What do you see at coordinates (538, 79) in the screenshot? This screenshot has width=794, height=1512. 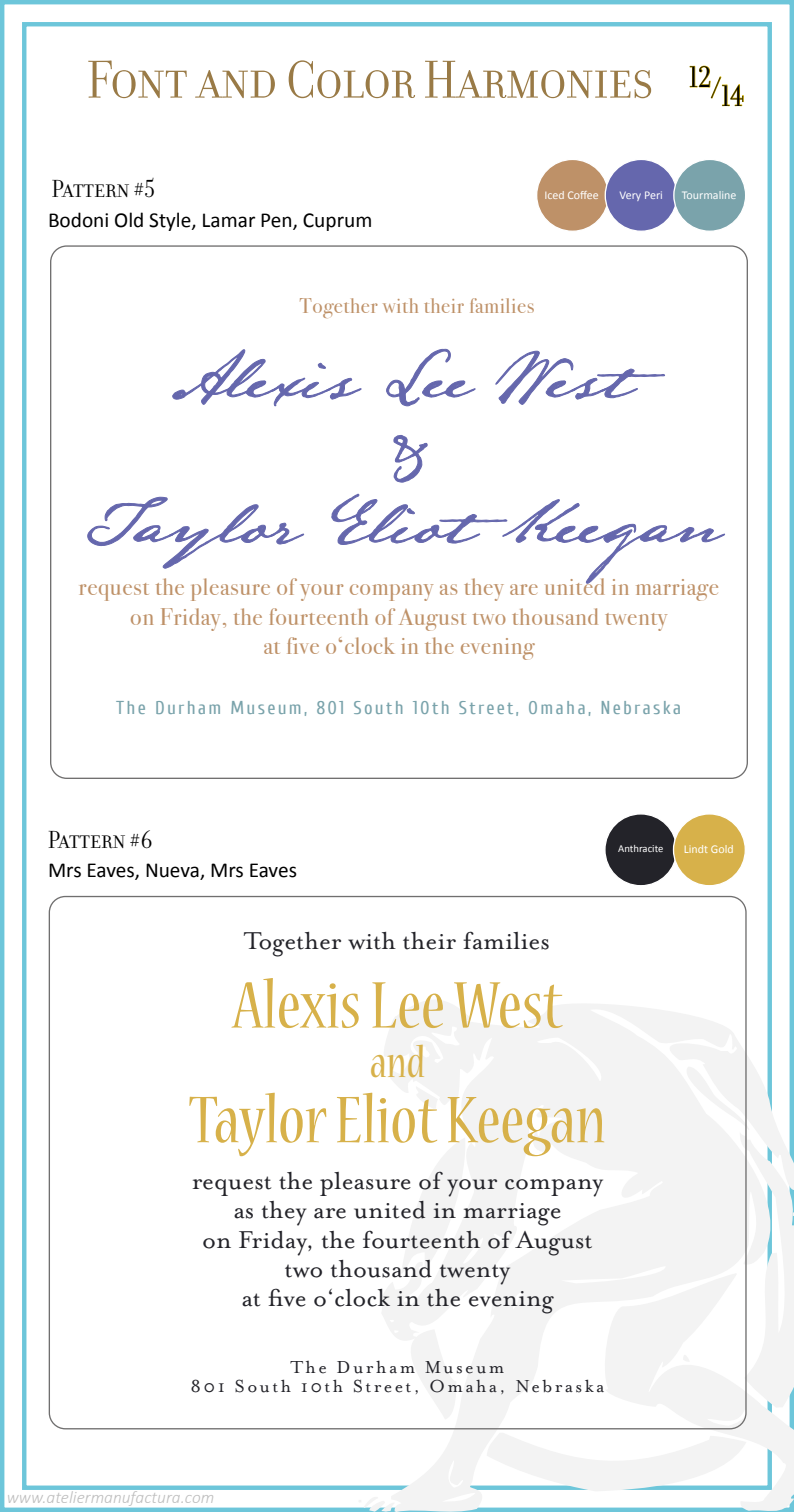 I see `Harmonies` at bounding box center [538, 79].
